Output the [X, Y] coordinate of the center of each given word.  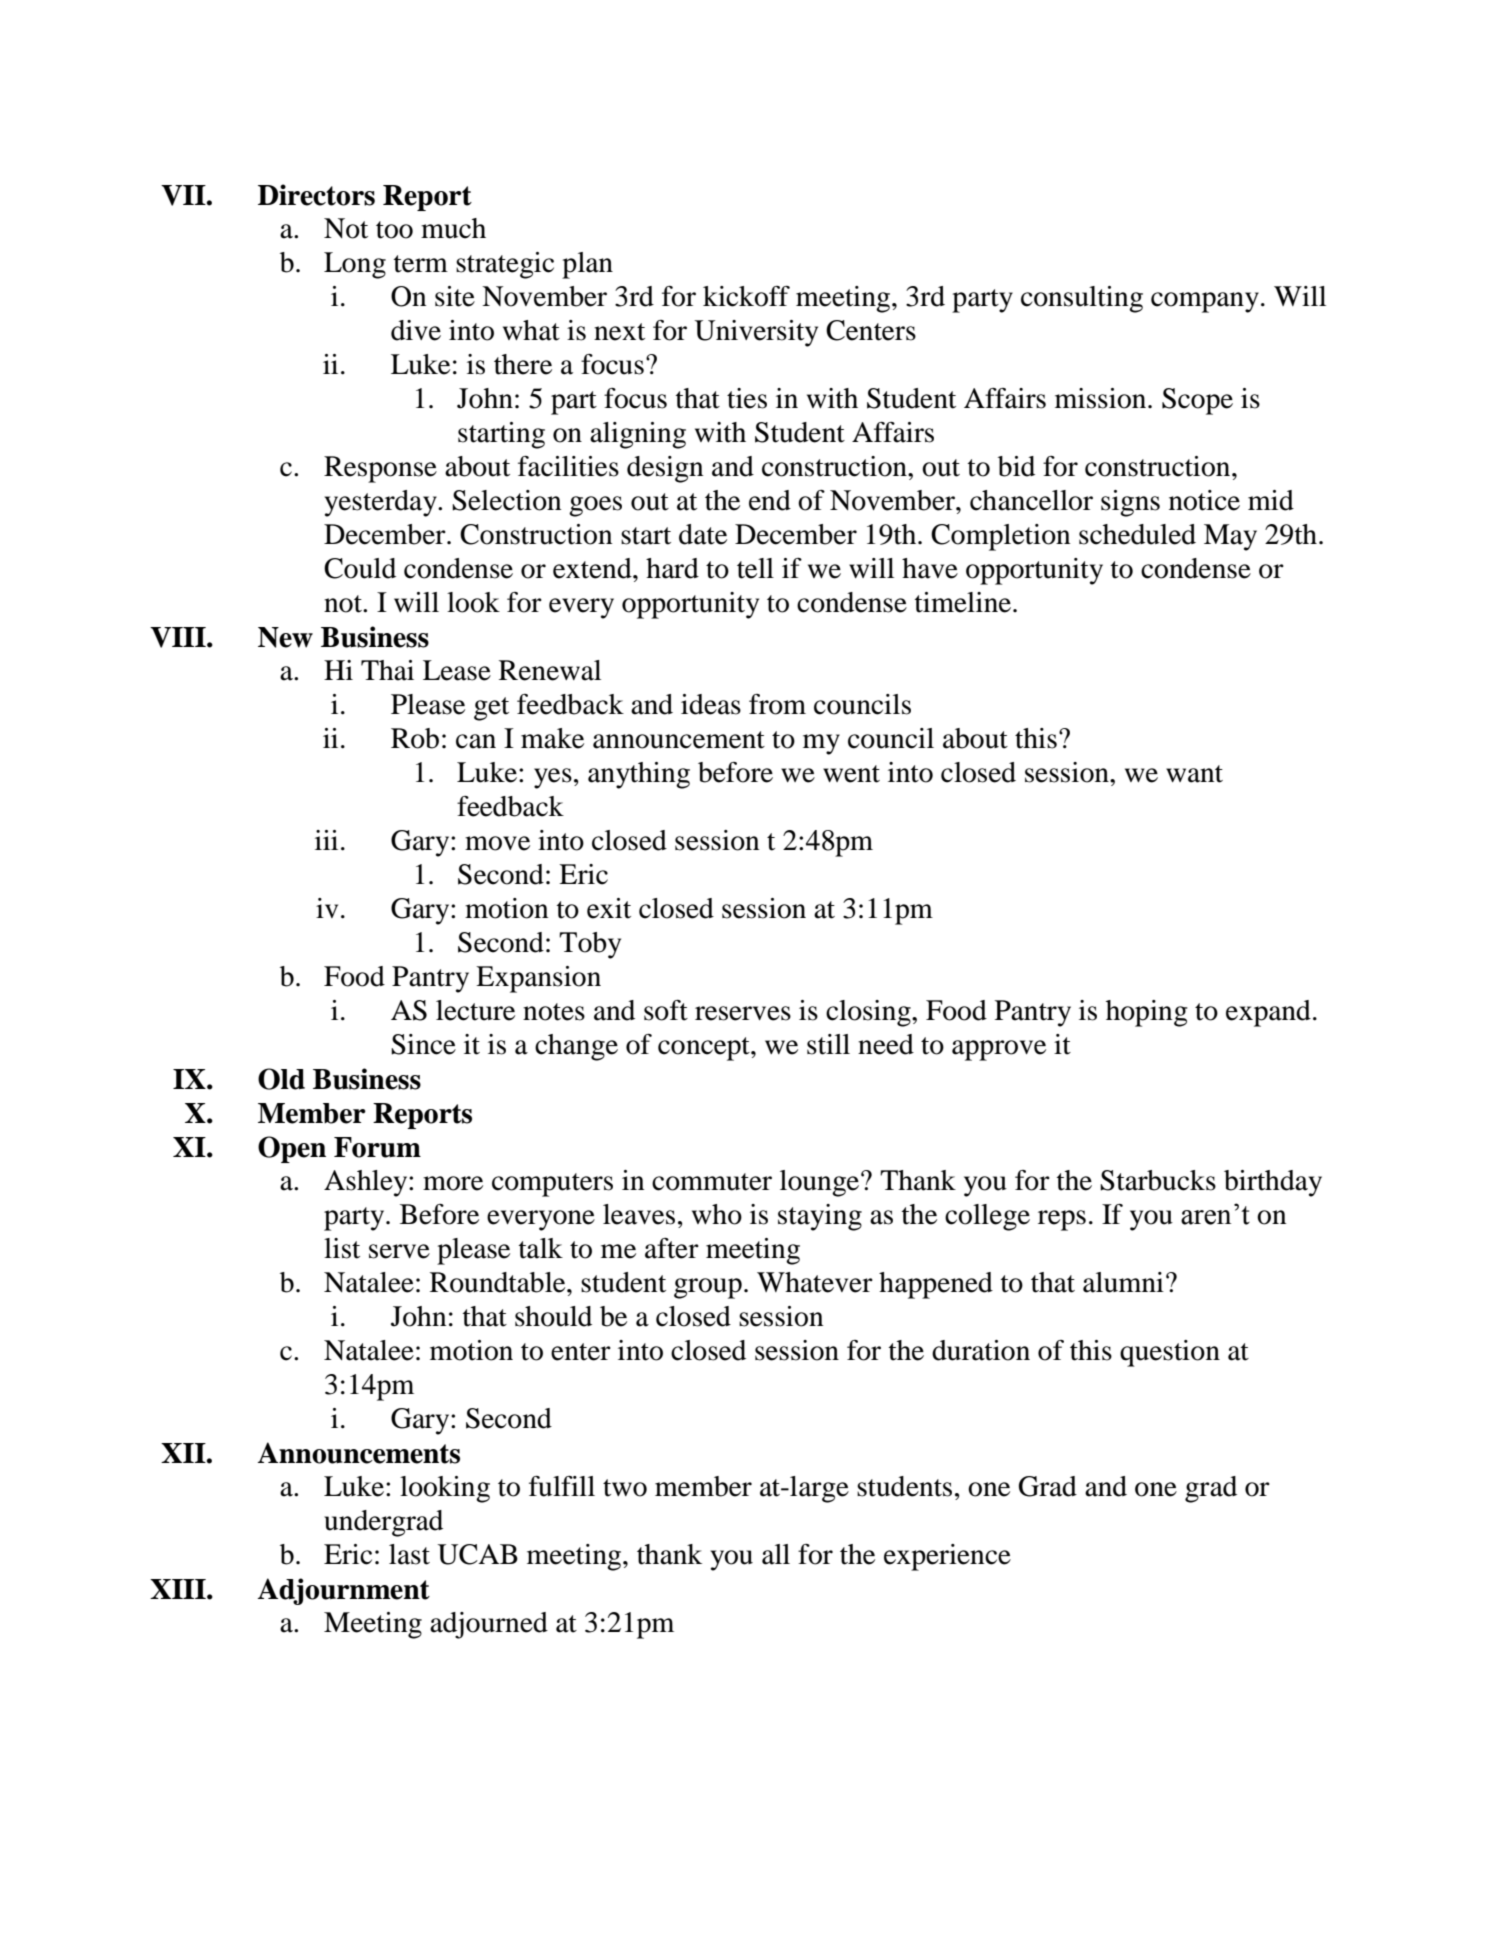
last [409, 1554]
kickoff [746, 296]
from [777, 704]
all [776, 1554]
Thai [387, 670]
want [1194, 774]
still [828, 1044]
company [1205, 302]
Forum [377, 1147]
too [394, 230]
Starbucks [1158, 1180]
